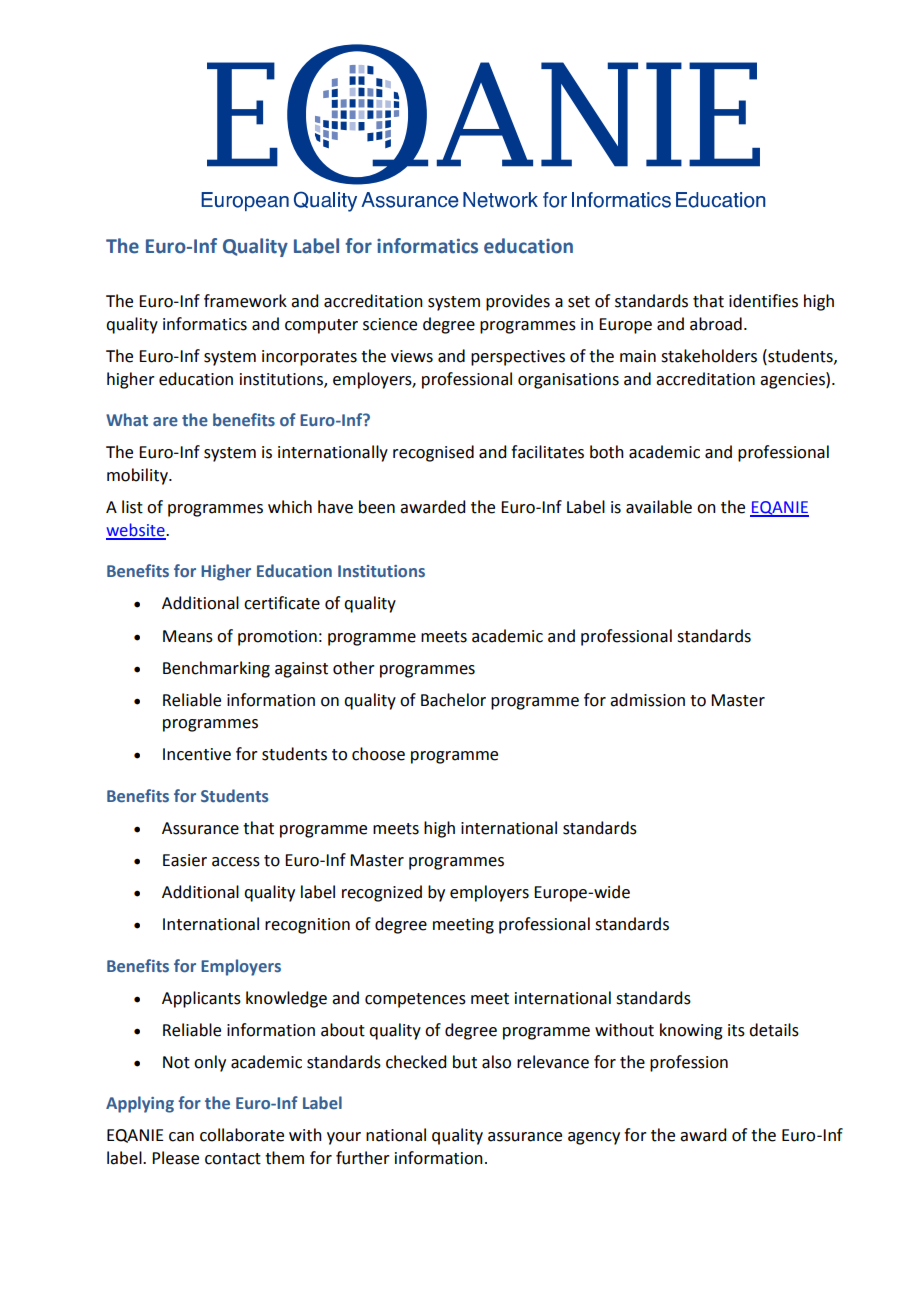 This document has height=1308, width=924. I want to click on admission, so click(647, 700).
